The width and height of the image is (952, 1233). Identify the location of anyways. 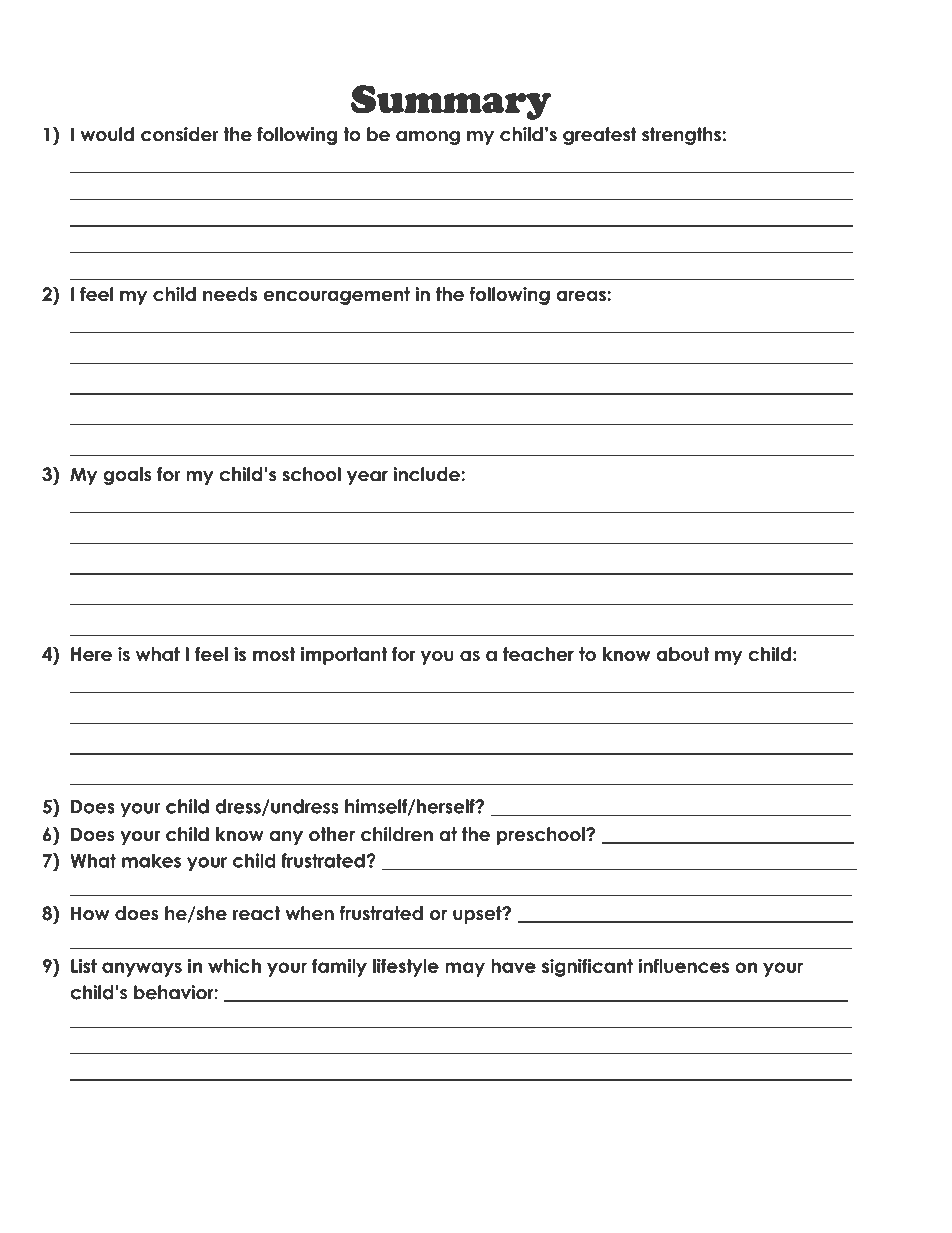
(142, 969).
